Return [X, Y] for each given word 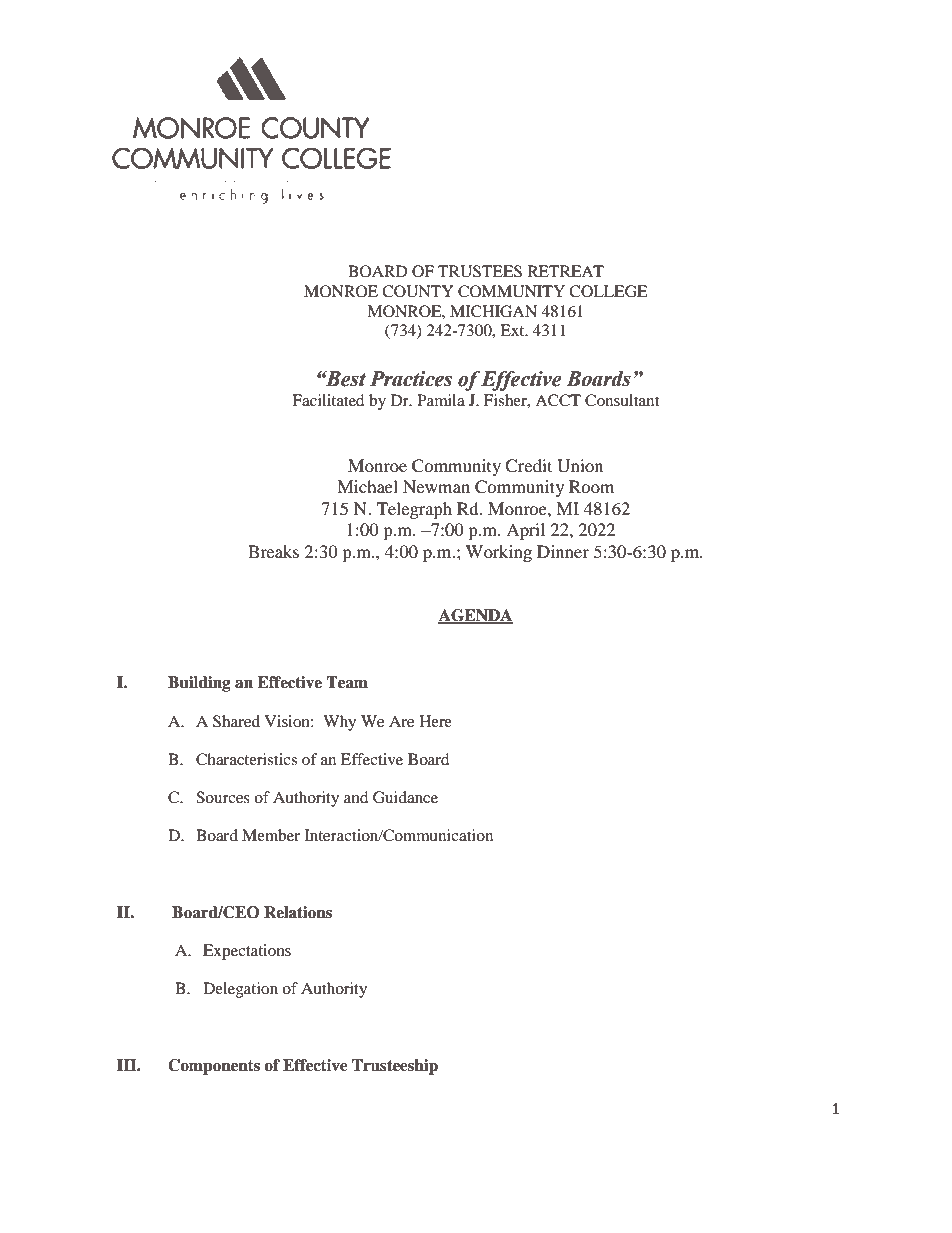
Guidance [405, 797]
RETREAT [566, 271]
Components [214, 1067]
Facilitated [328, 400]
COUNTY [417, 291]
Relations [298, 912]
